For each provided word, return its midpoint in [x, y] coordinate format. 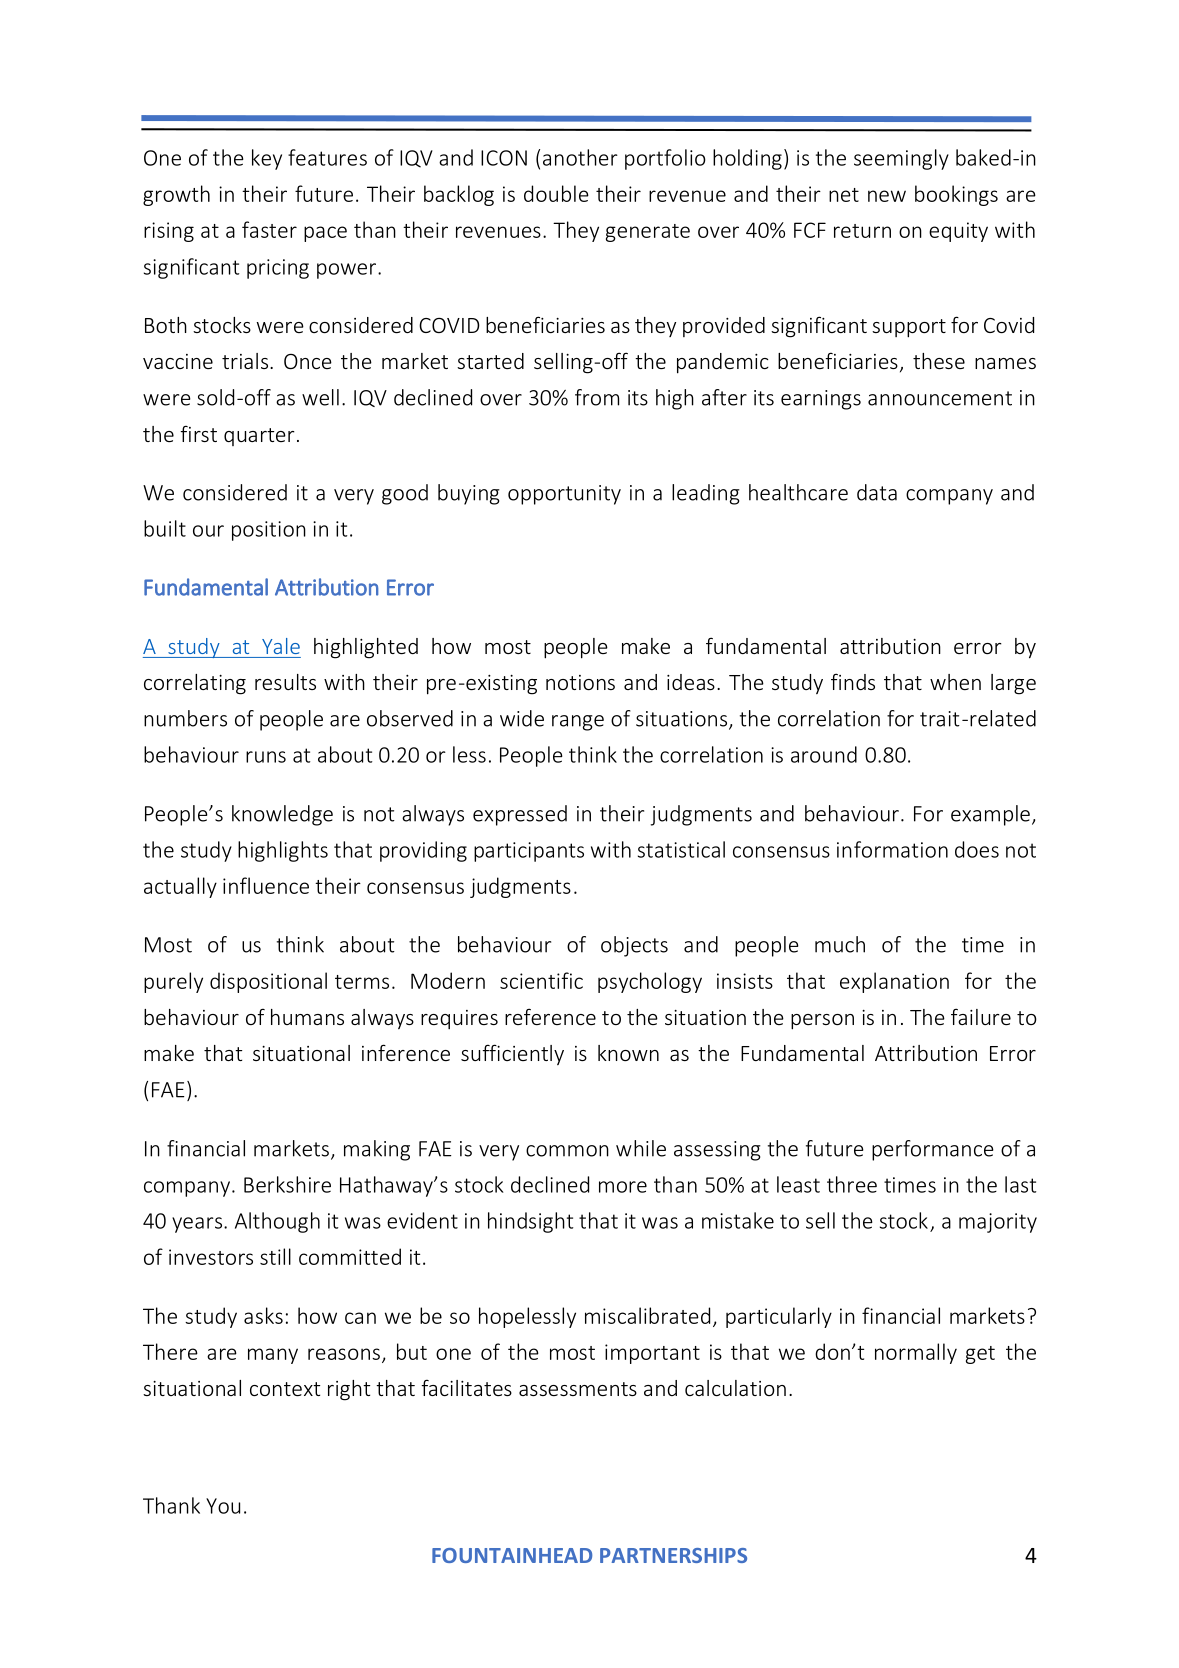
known [628, 1053]
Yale [281, 646]
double [556, 193]
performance [933, 1150]
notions [580, 682]
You [223, 1506]
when [955, 682]
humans [307, 1017]
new [887, 196]
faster [269, 229]
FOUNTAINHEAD [512, 1555]
